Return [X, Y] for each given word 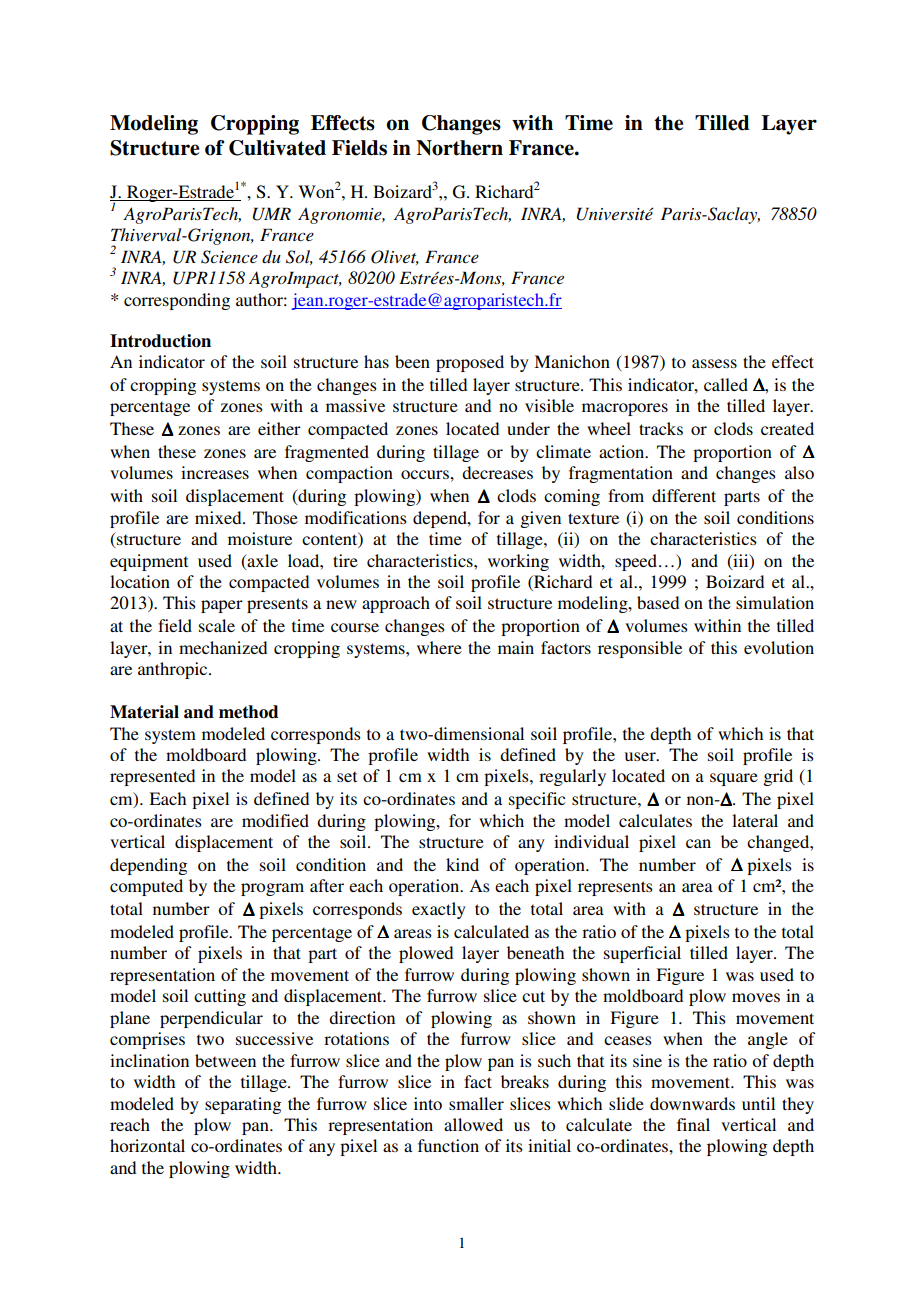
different [684, 495]
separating [243, 1105]
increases [215, 472]
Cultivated [277, 148]
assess [714, 363]
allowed [473, 1124]
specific [537, 800]
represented [152, 777]
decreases [497, 472]
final [693, 1124]
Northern [459, 148]
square [734, 779]
